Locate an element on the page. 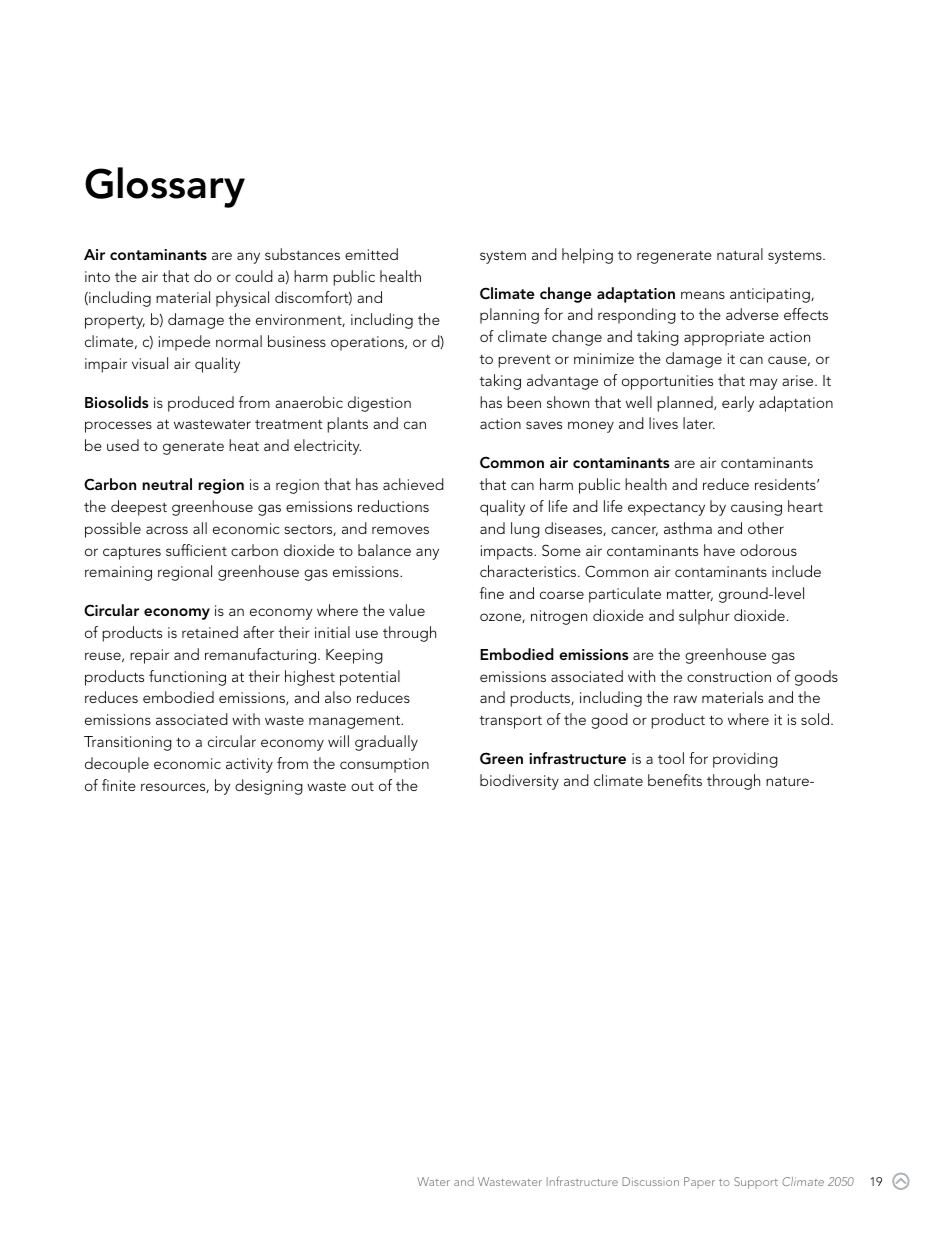  Paper is located at coordinates (699, 1182).
